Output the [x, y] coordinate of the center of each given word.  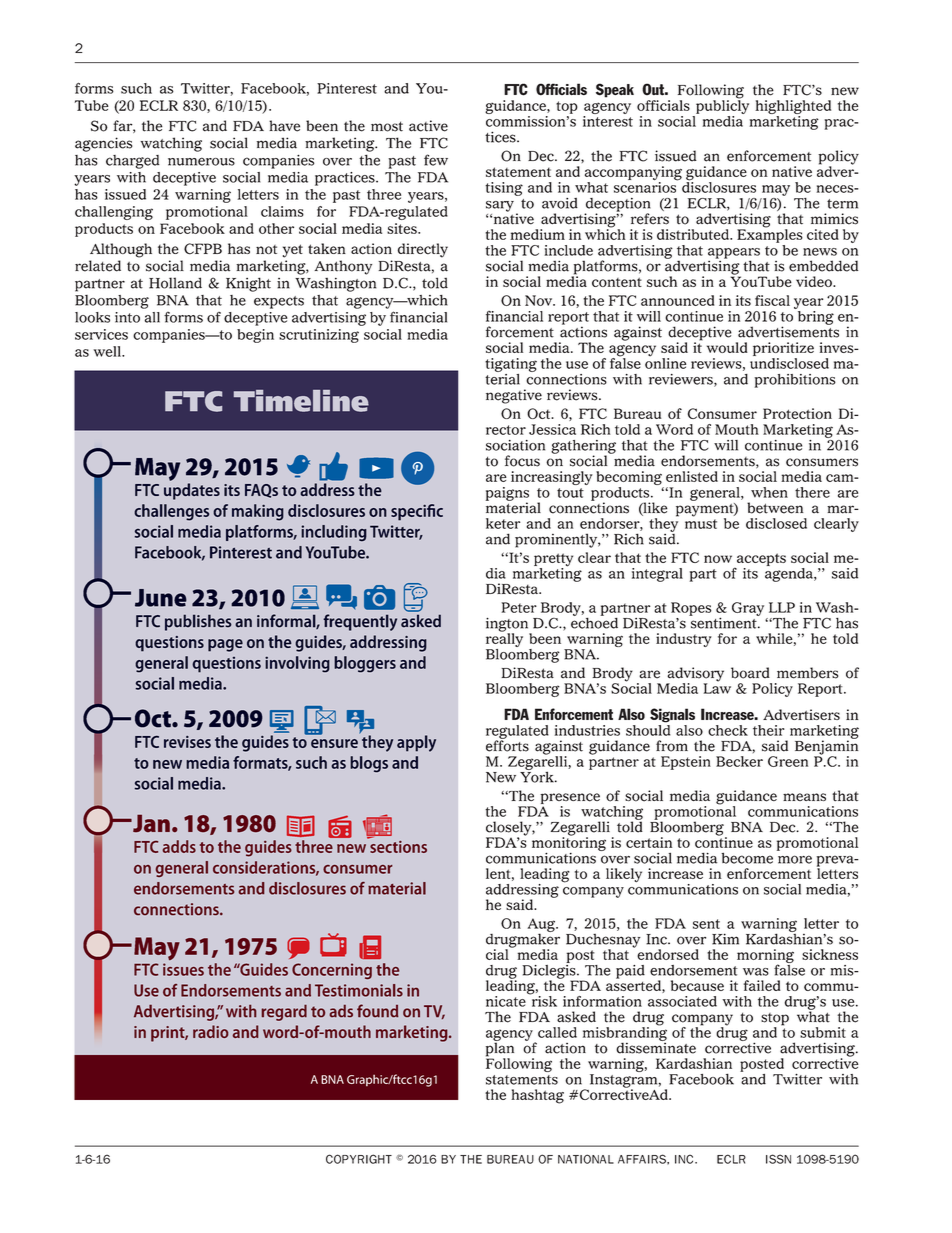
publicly [721, 107]
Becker [739, 761]
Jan [150, 823]
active [428, 126]
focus [522, 461]
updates [192, 491]
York [538, 776]
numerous [201, 161]
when [769, 492]
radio [210, 1031]
